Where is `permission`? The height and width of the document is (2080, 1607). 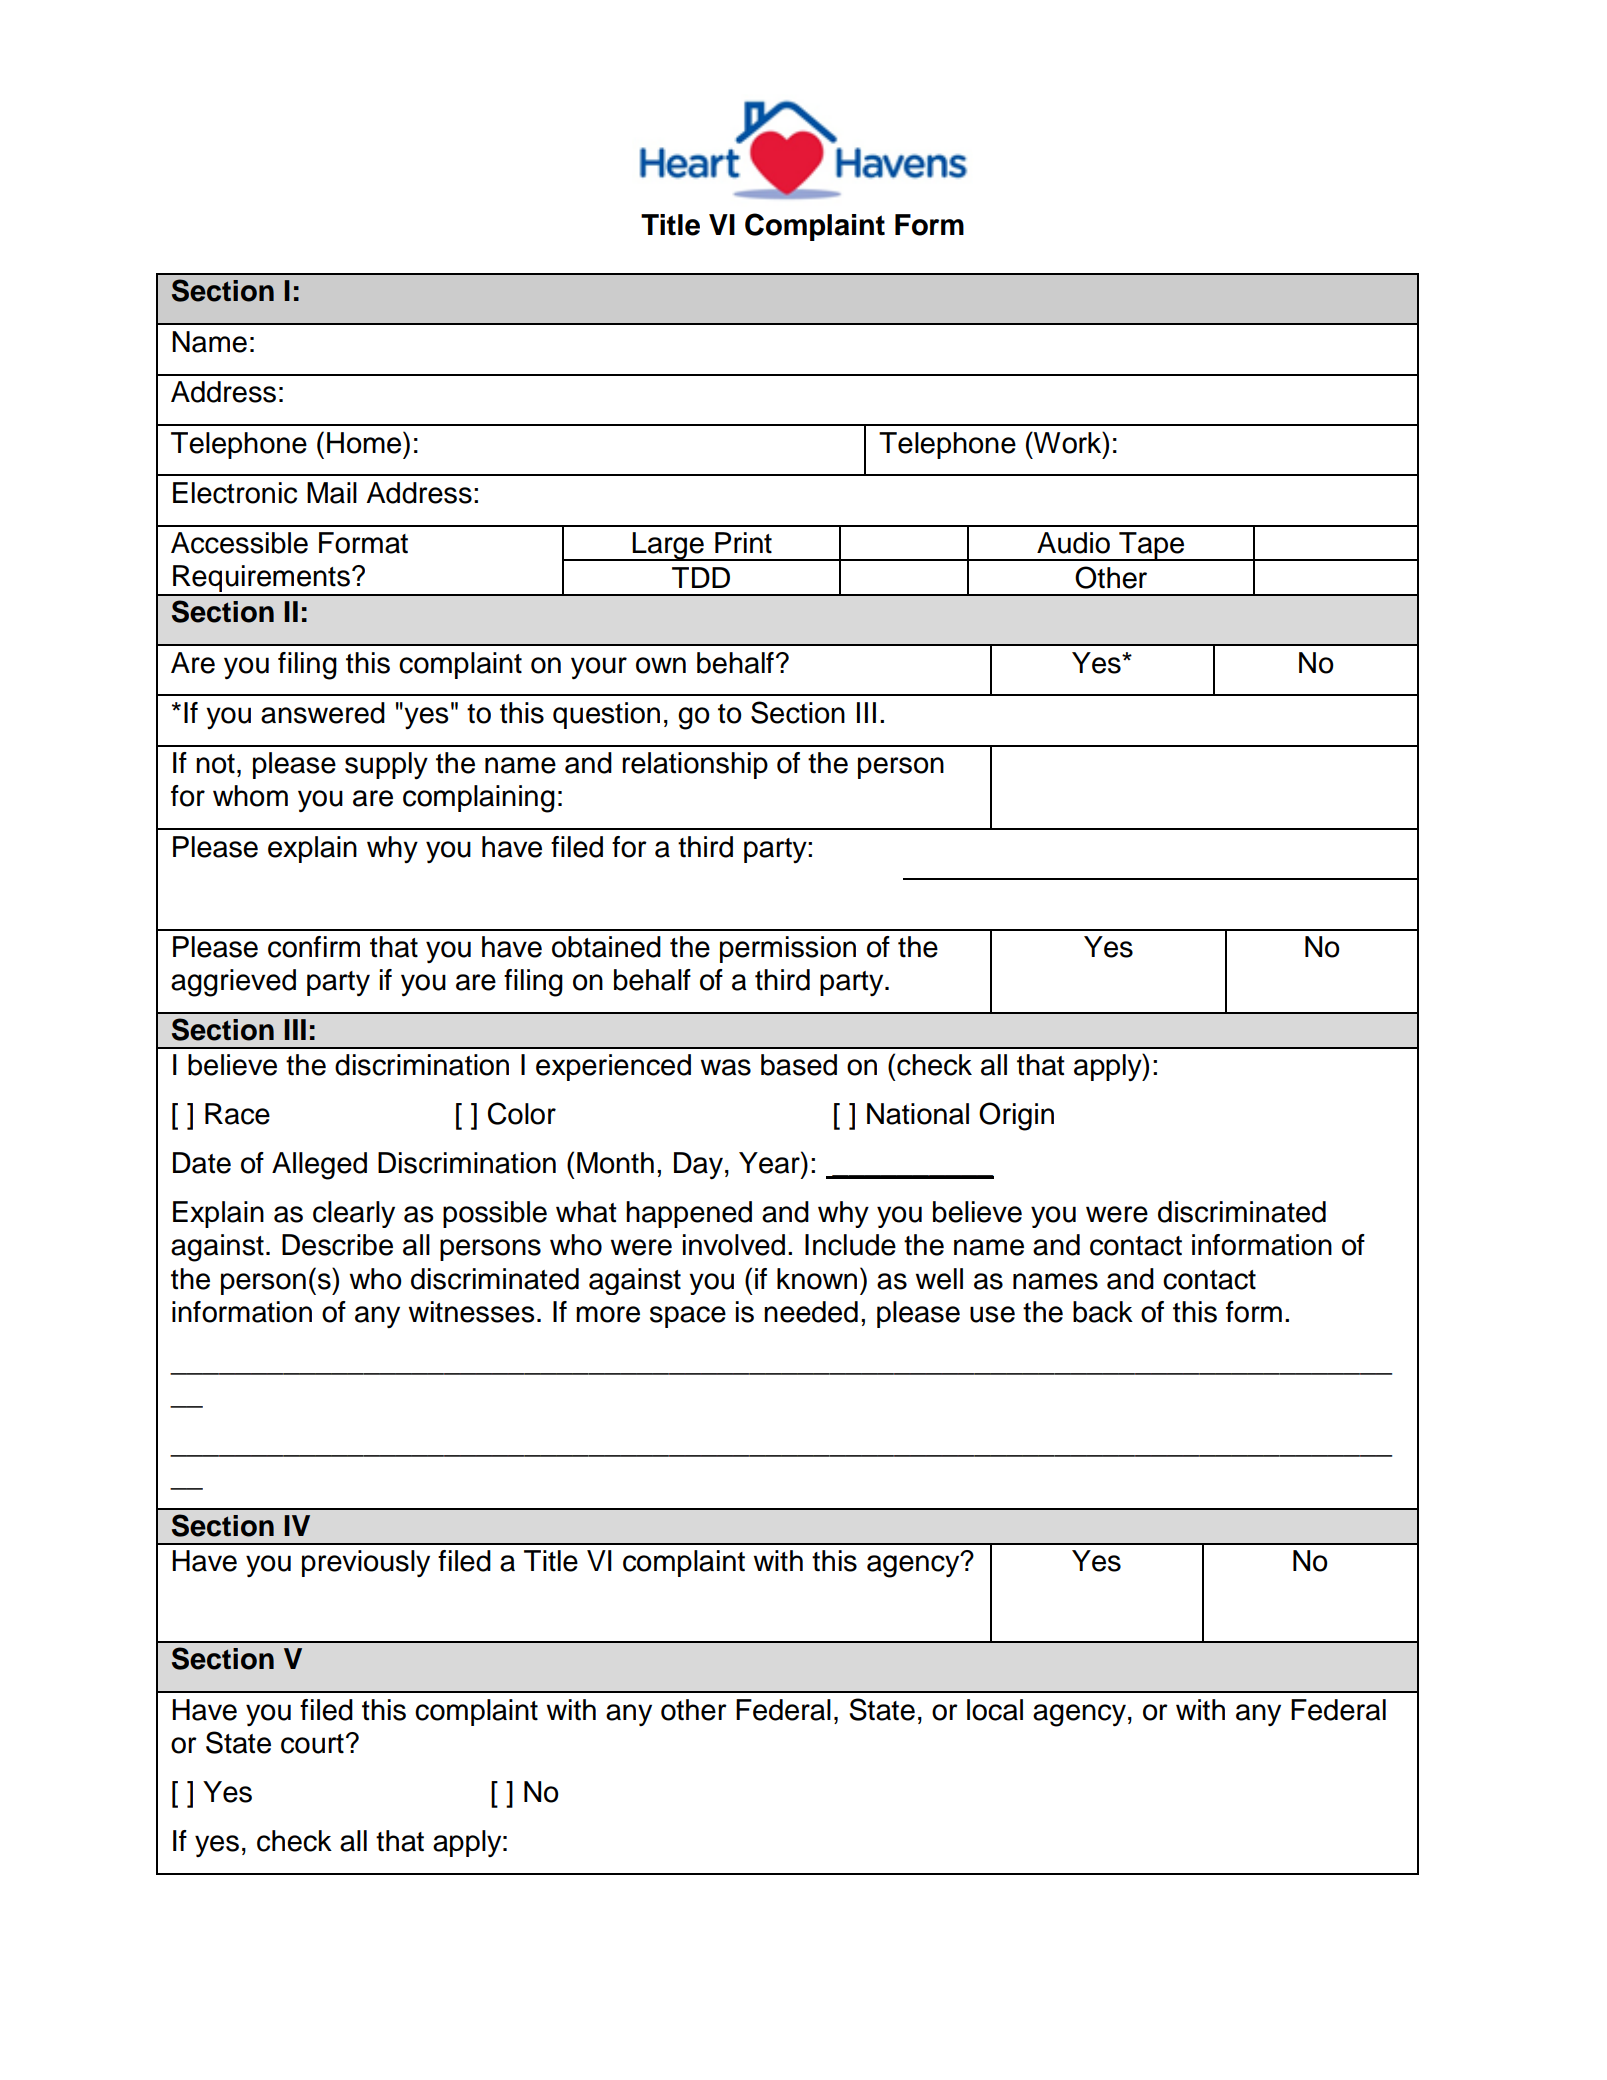 permission is located at coordinates (788, 949).
